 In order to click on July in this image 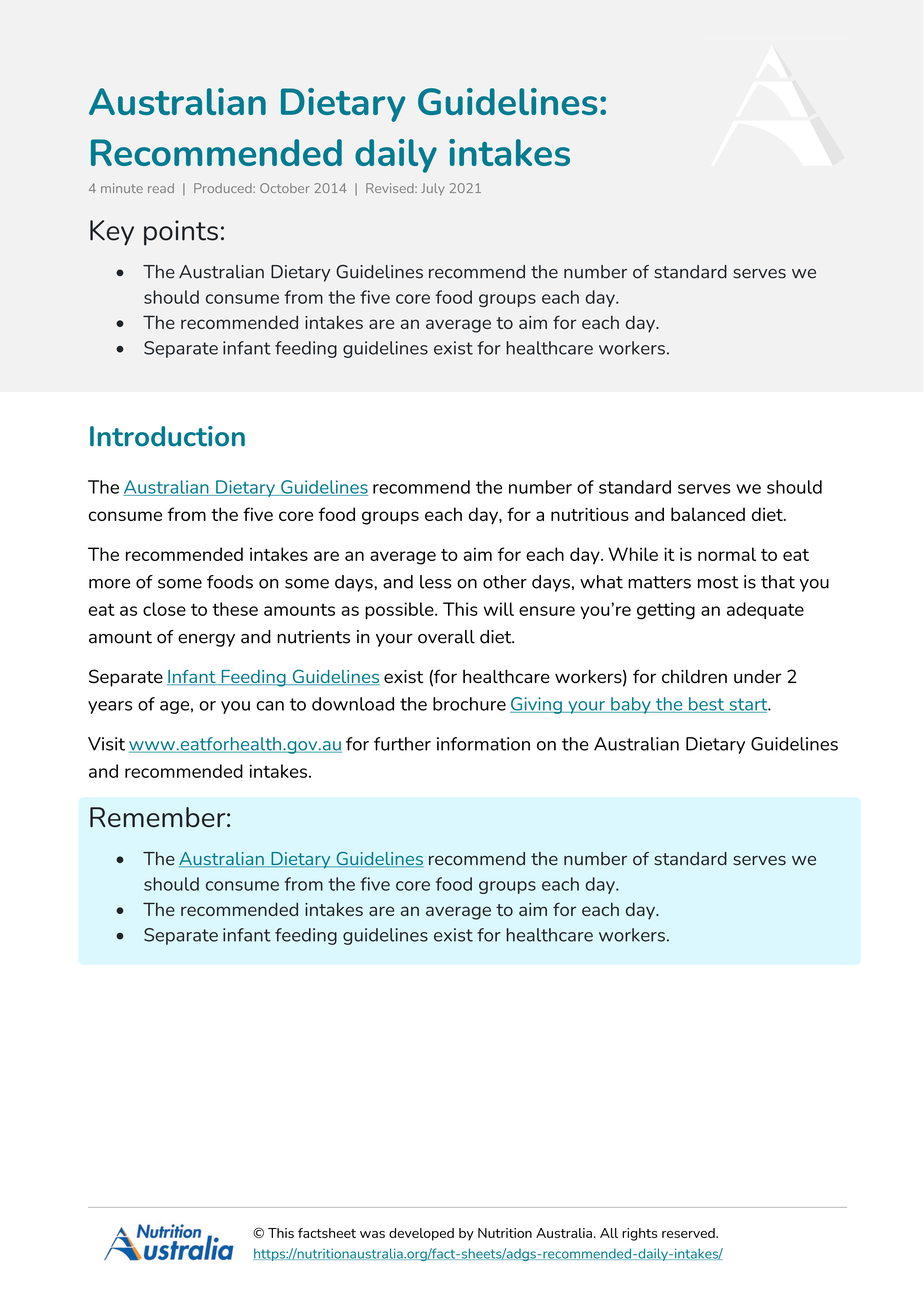, I will do `click(433, 189)`.
